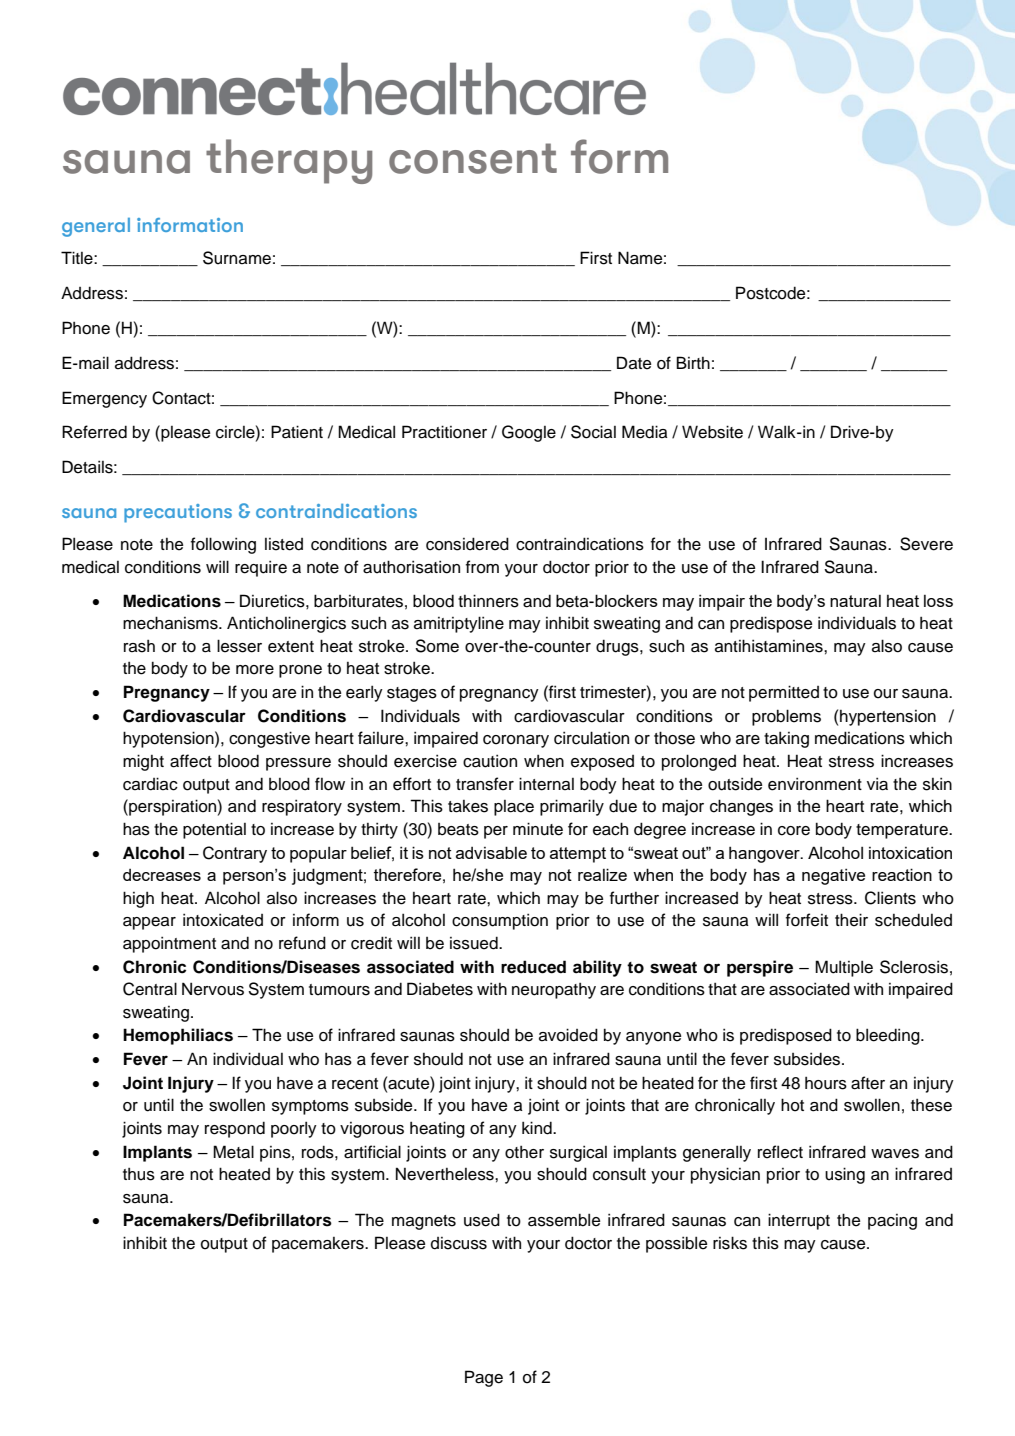  What do you see at coordinates (693, 362) in the image?
I see `Birth` at bounding box center [693, 362].
